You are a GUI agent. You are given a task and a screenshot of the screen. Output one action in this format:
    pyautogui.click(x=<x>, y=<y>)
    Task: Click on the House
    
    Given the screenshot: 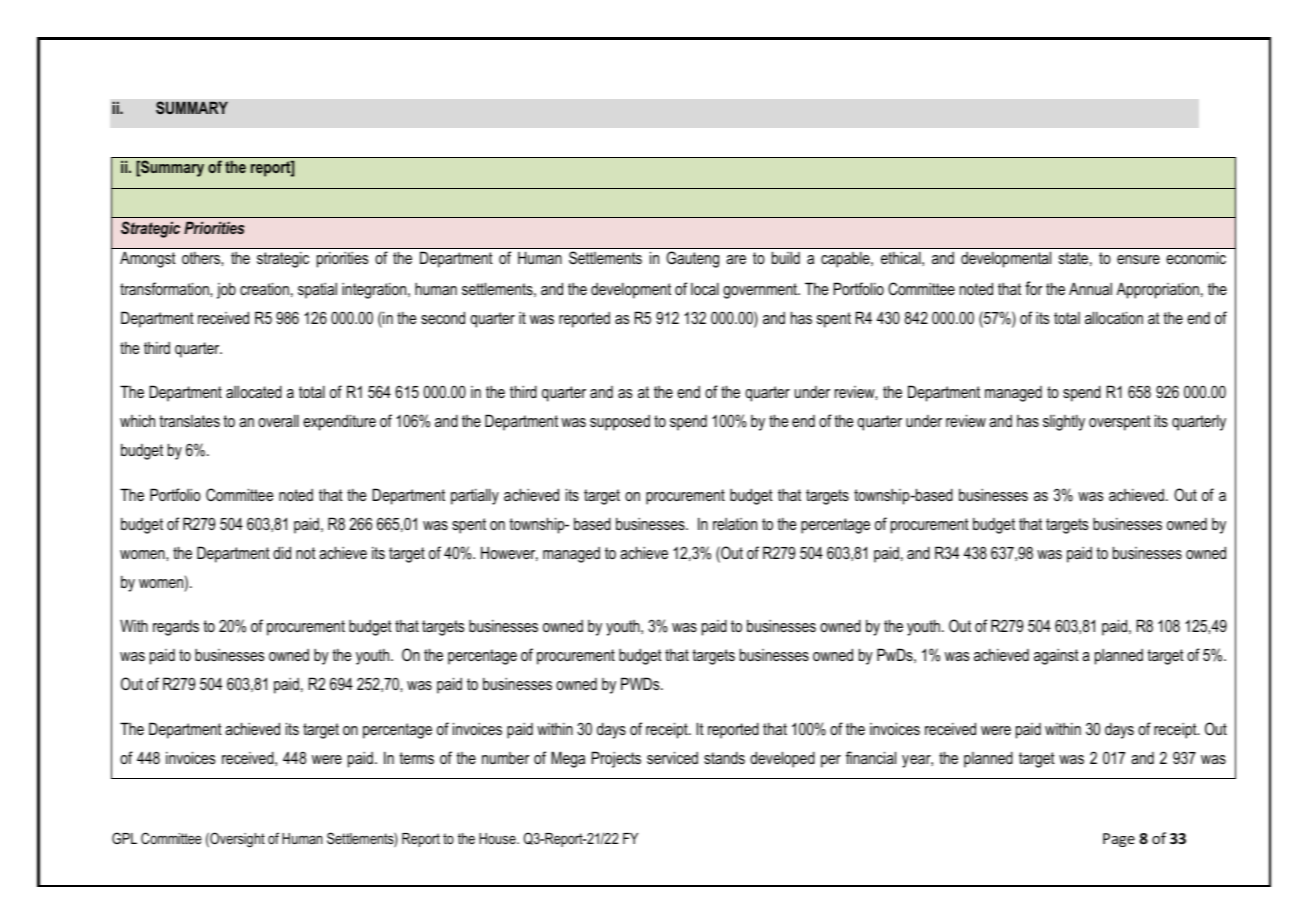 What is the action you would take?
    pyautogui.click(x=498, y=838)
